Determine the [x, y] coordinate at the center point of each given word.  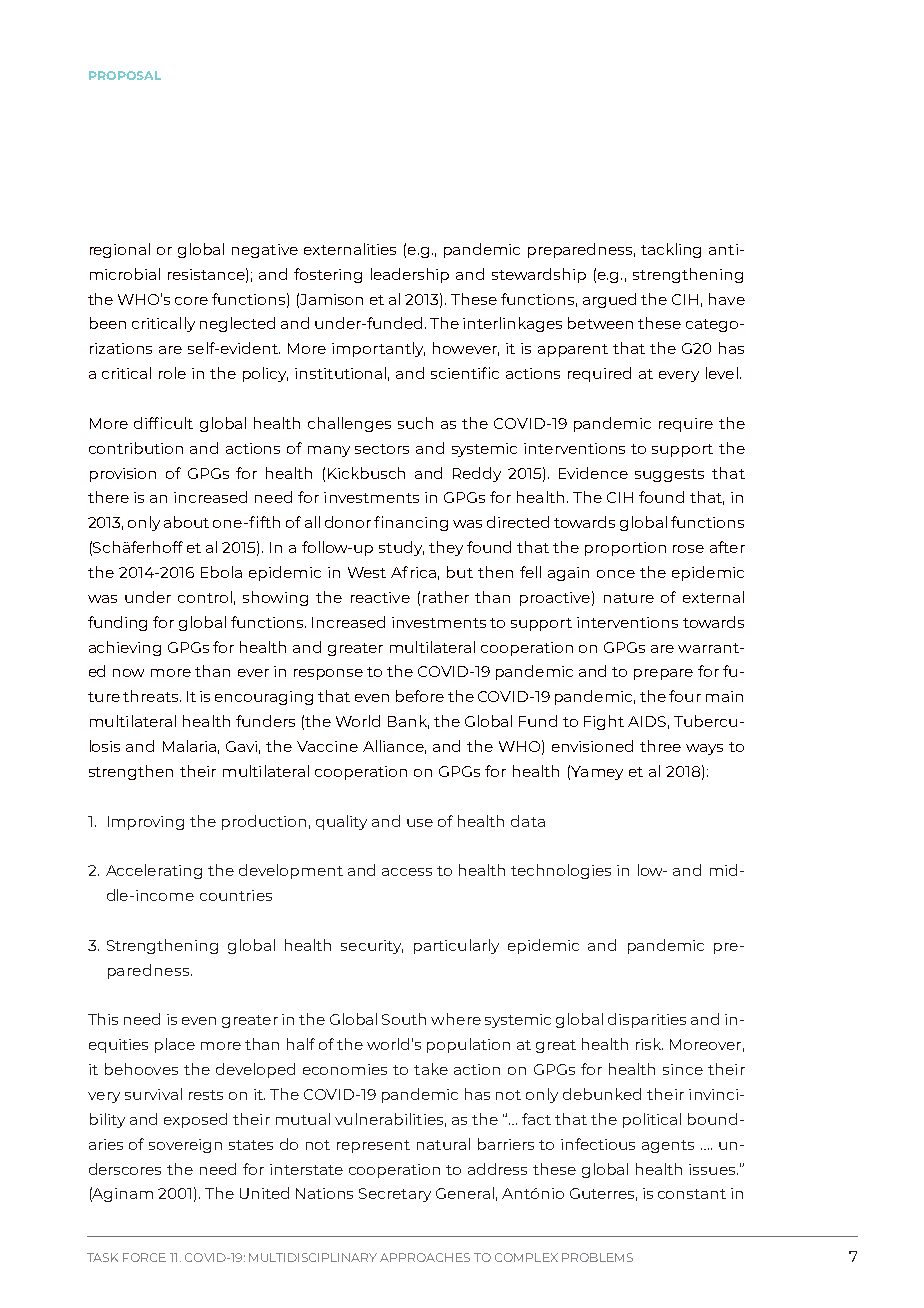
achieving [125, 648]
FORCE [144, 1257]
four [685, 696]
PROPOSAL [125, 75]
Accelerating [154, 871]
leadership [410, 275]
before [420, 696]
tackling [671, 250]
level [722, 373]
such [415, 423]
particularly [456, 946]
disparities [647, 1020]
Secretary [395, 1195]
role [172, 373]
